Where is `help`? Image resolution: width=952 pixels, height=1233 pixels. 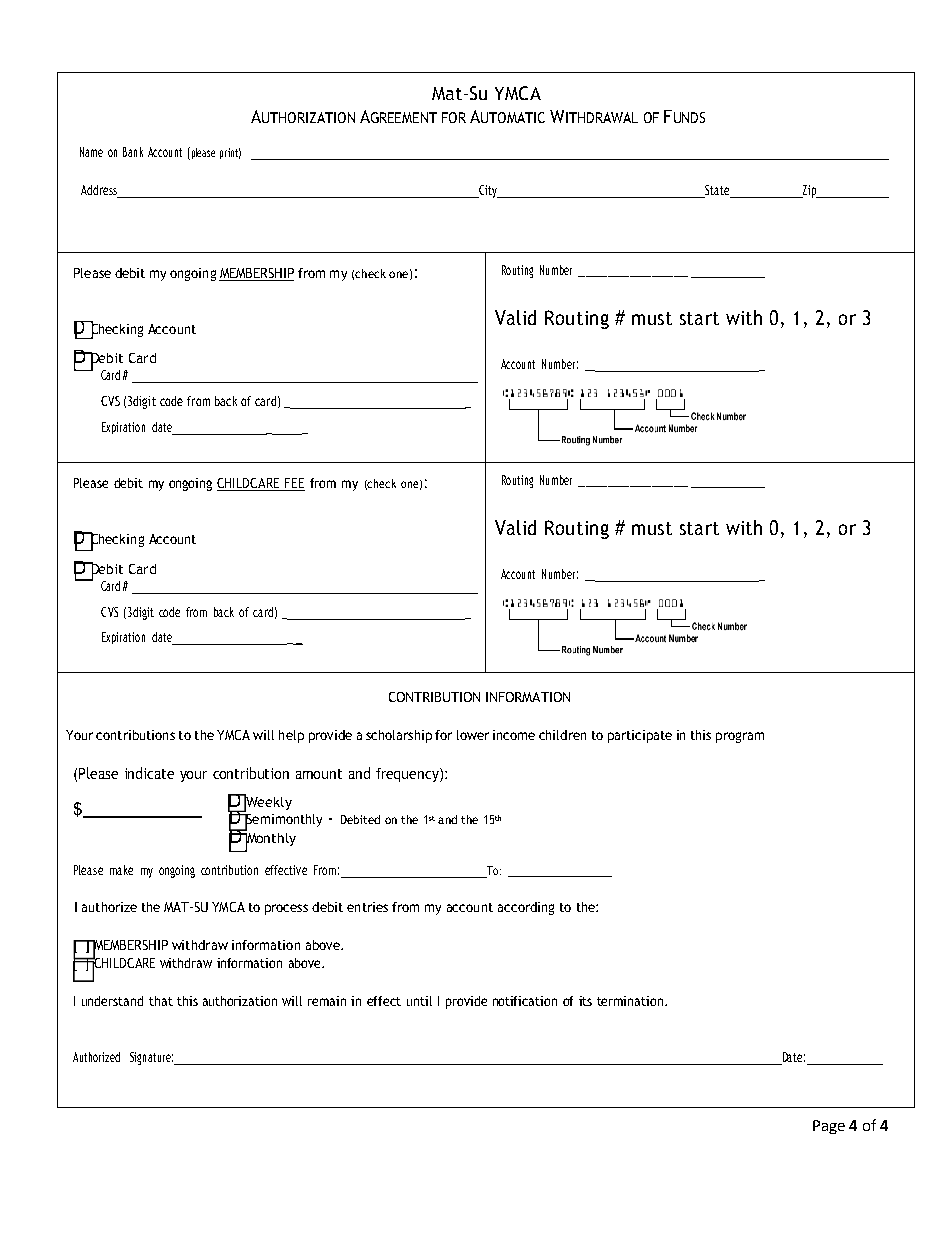 help is located at coordinates (291, 736).
